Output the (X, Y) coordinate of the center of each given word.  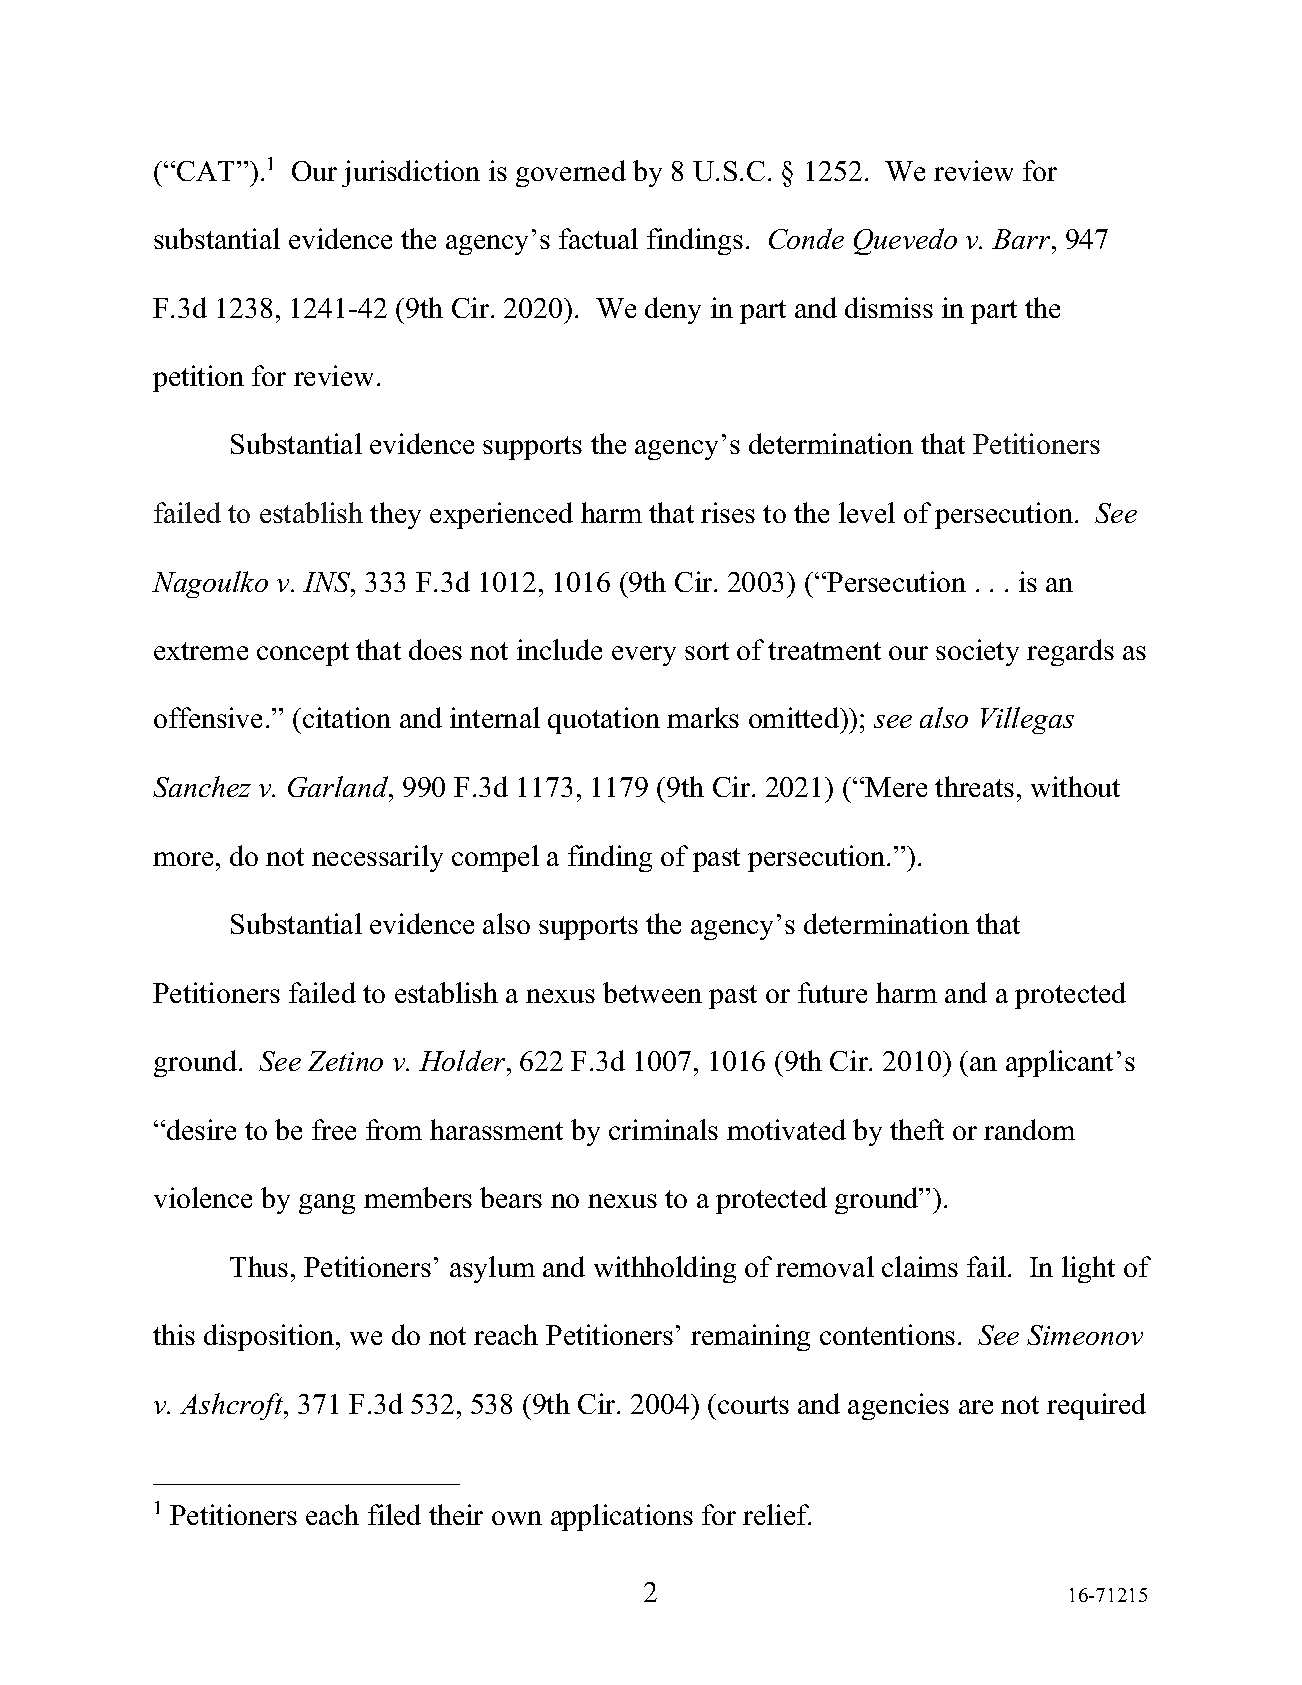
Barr (1022, 239)
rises (728, 512)
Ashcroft (232, 1406)
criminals (663, 1129)
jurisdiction (411, 173)
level (867, 512)
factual (598, 238)
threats (974, 786)
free (334, 1129)
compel (495, 858)
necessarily (377, 858)
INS (328, 582)
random (1029, 1129)
